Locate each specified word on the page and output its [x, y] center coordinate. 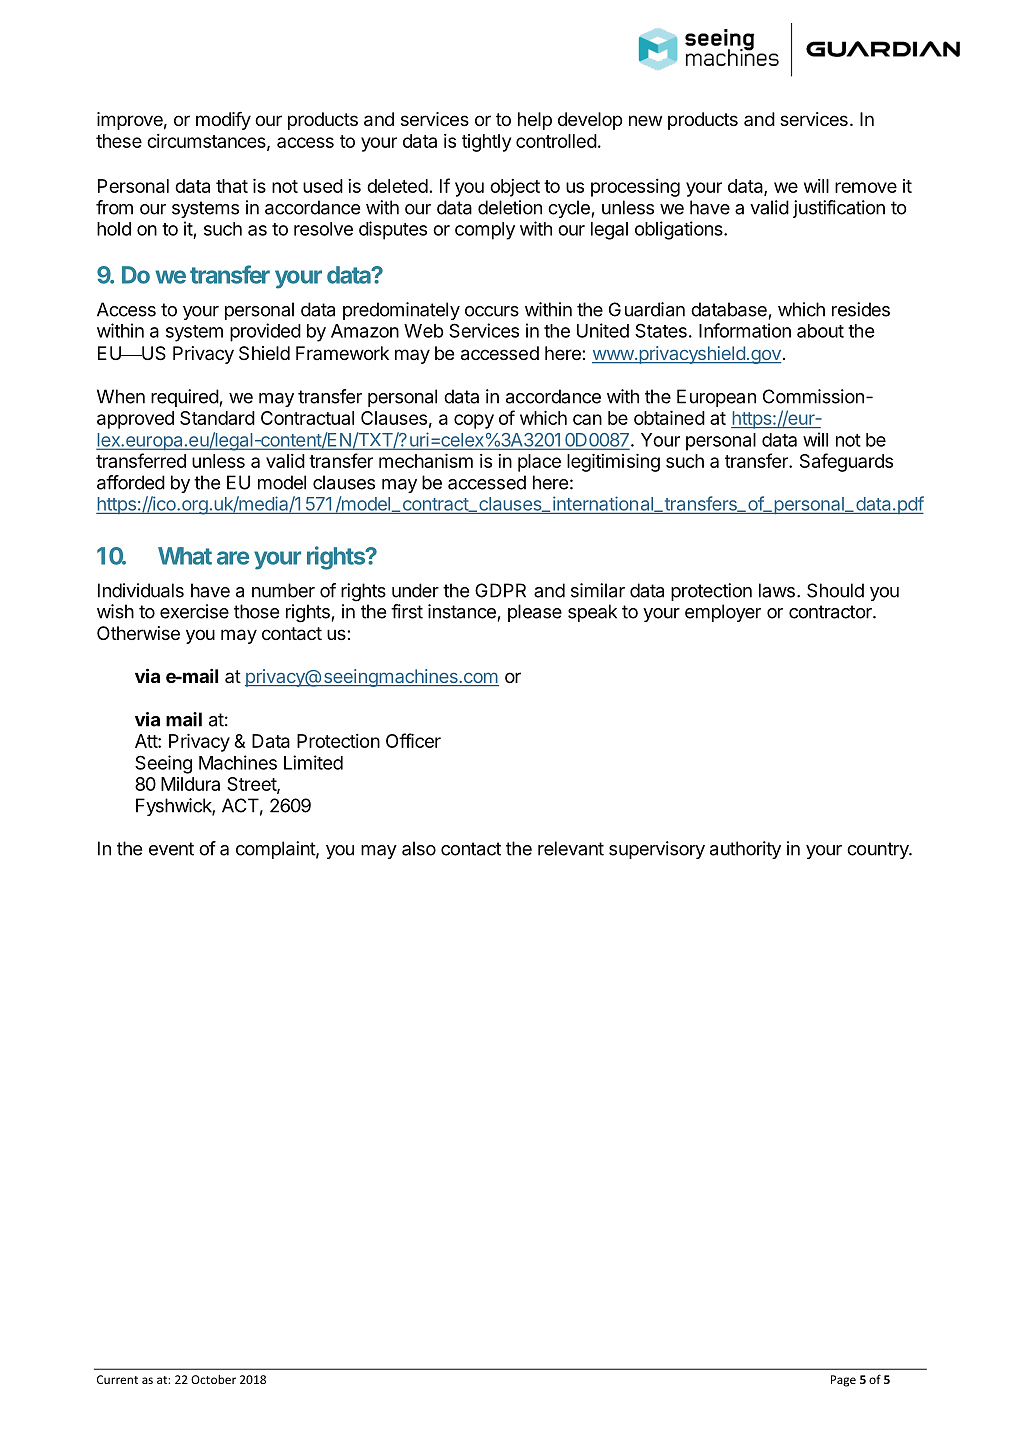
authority [745, 850]
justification [839, 209]
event [171, 849]
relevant [571, 848]
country [878, 850]
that [232, 186]
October [213, 1379]
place [539, 463]
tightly [486, 143]
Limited [313, 762]
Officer [413, 740]
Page [843, 1381]
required [185, 398]
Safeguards [846, 462]
